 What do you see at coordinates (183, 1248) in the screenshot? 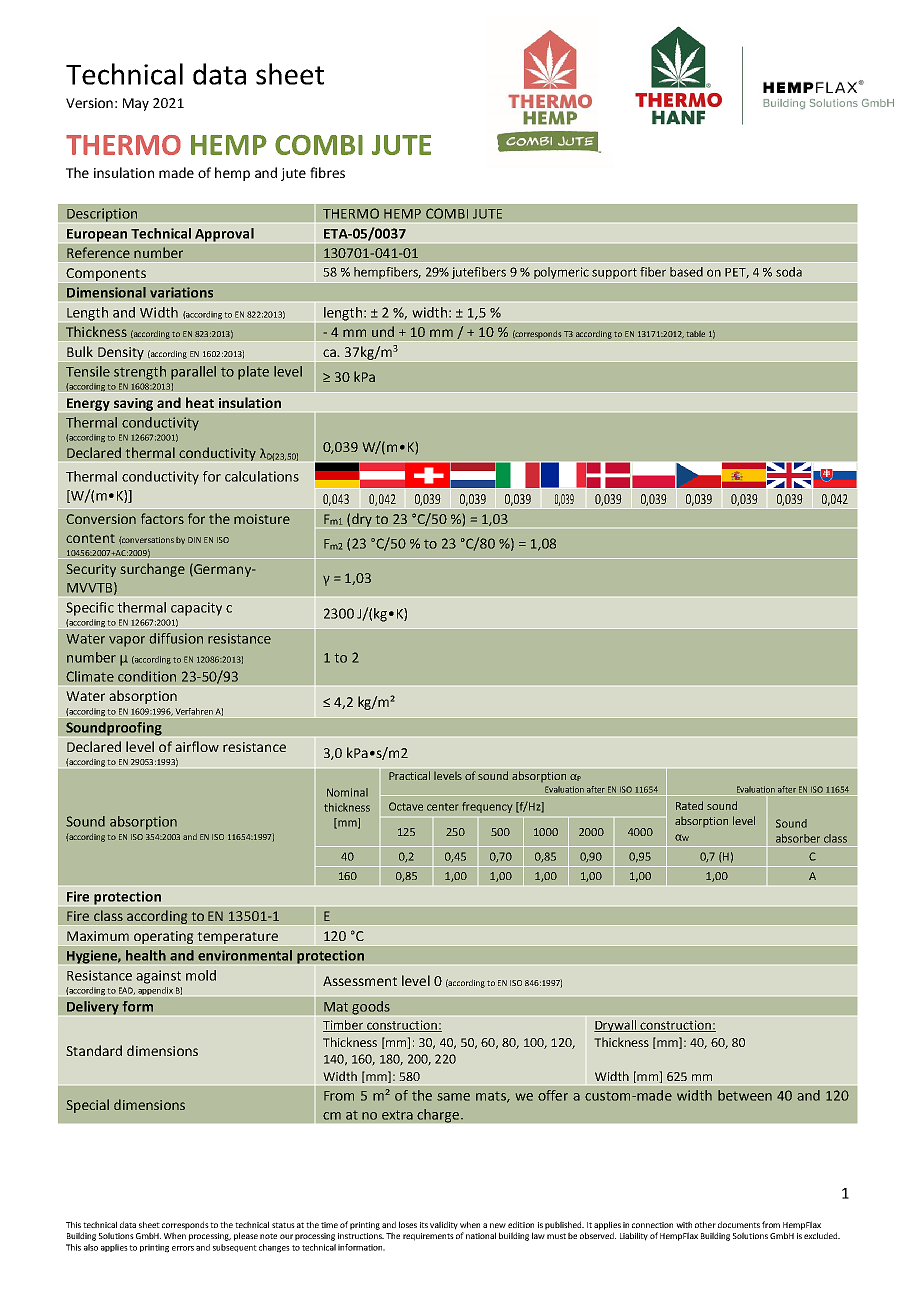
I see `errors` at bounding box center [183, 1248].
